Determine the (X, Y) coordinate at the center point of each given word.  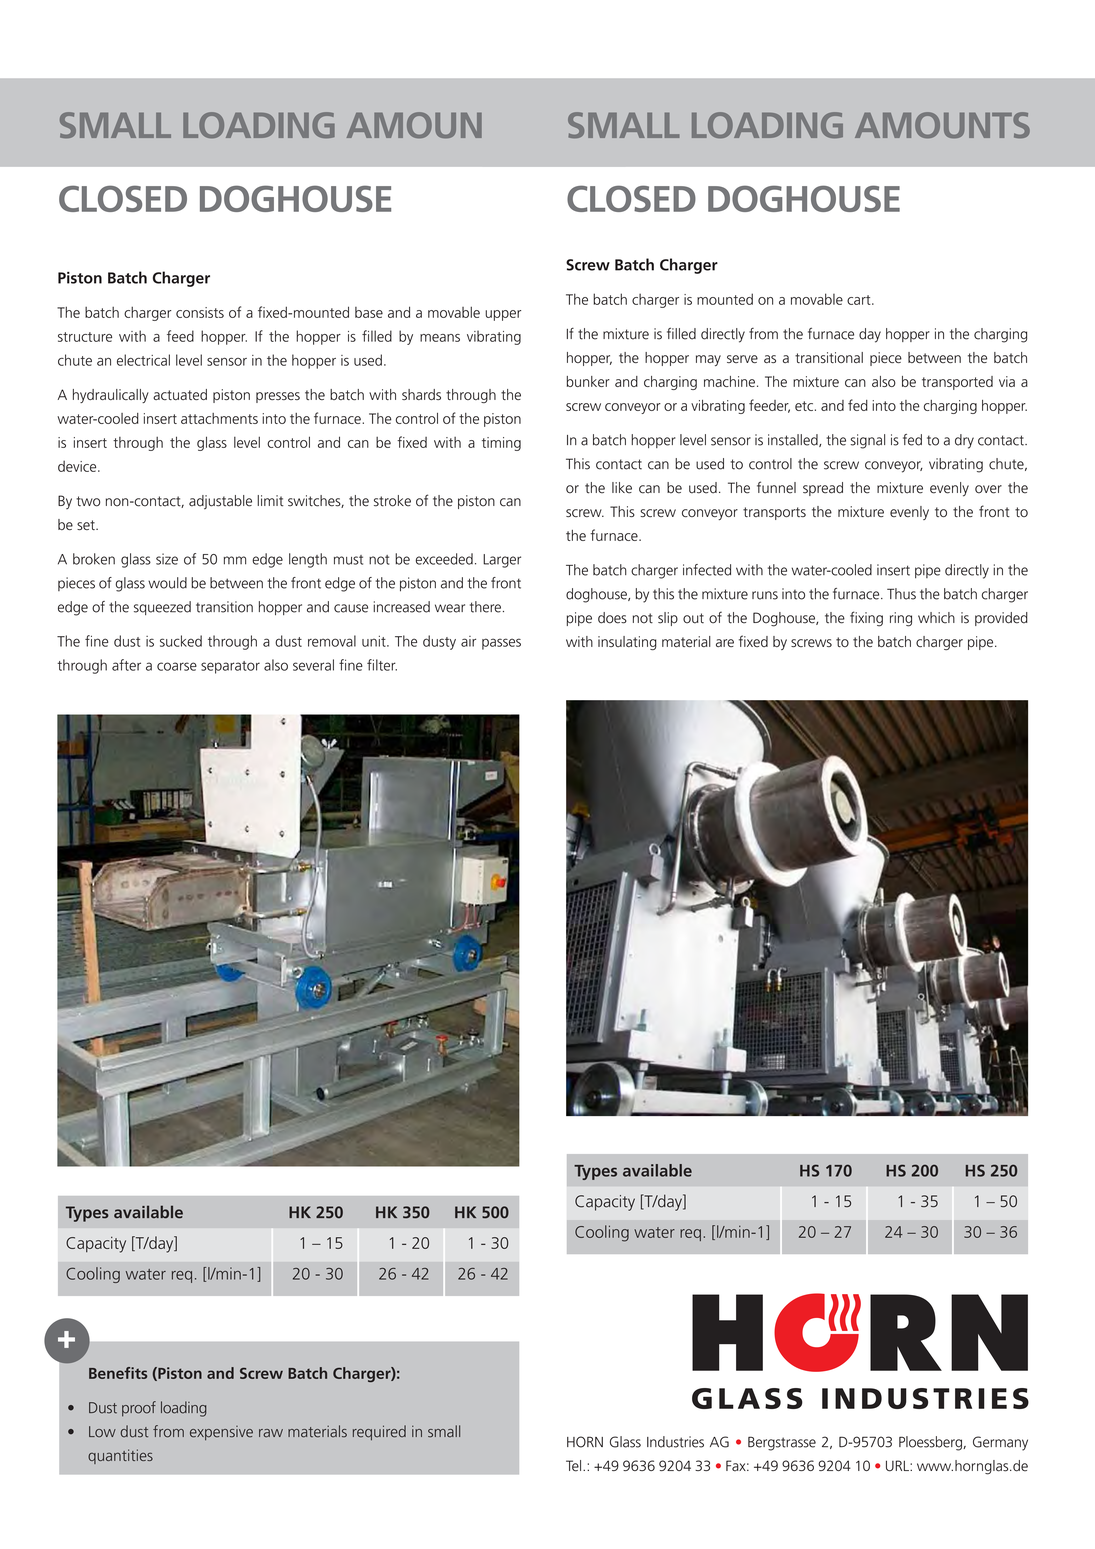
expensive (221, 1433)
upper (503, 315)
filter (382, 665)
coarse (177, 666)
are (725, 643)
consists (200, 312)
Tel (575, 1466)
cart (860, 300)
